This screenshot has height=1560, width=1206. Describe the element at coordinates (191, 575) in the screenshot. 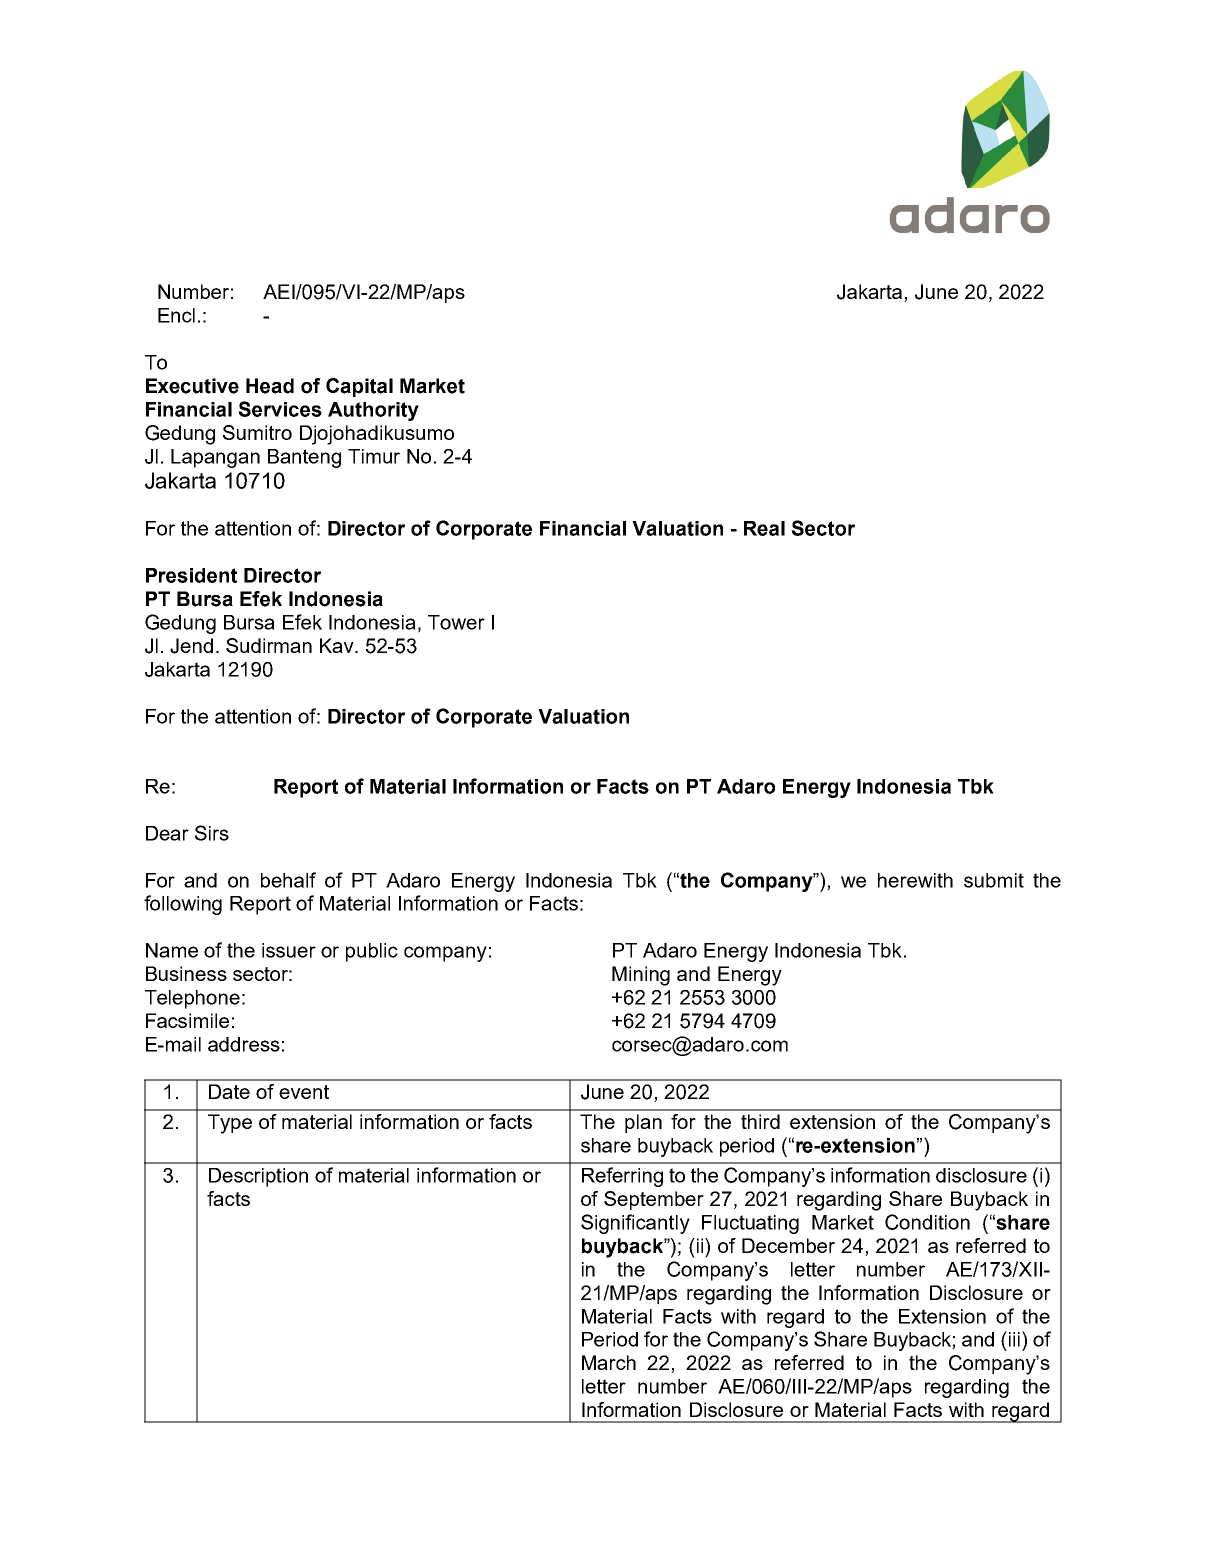

I see `President` at that location.
